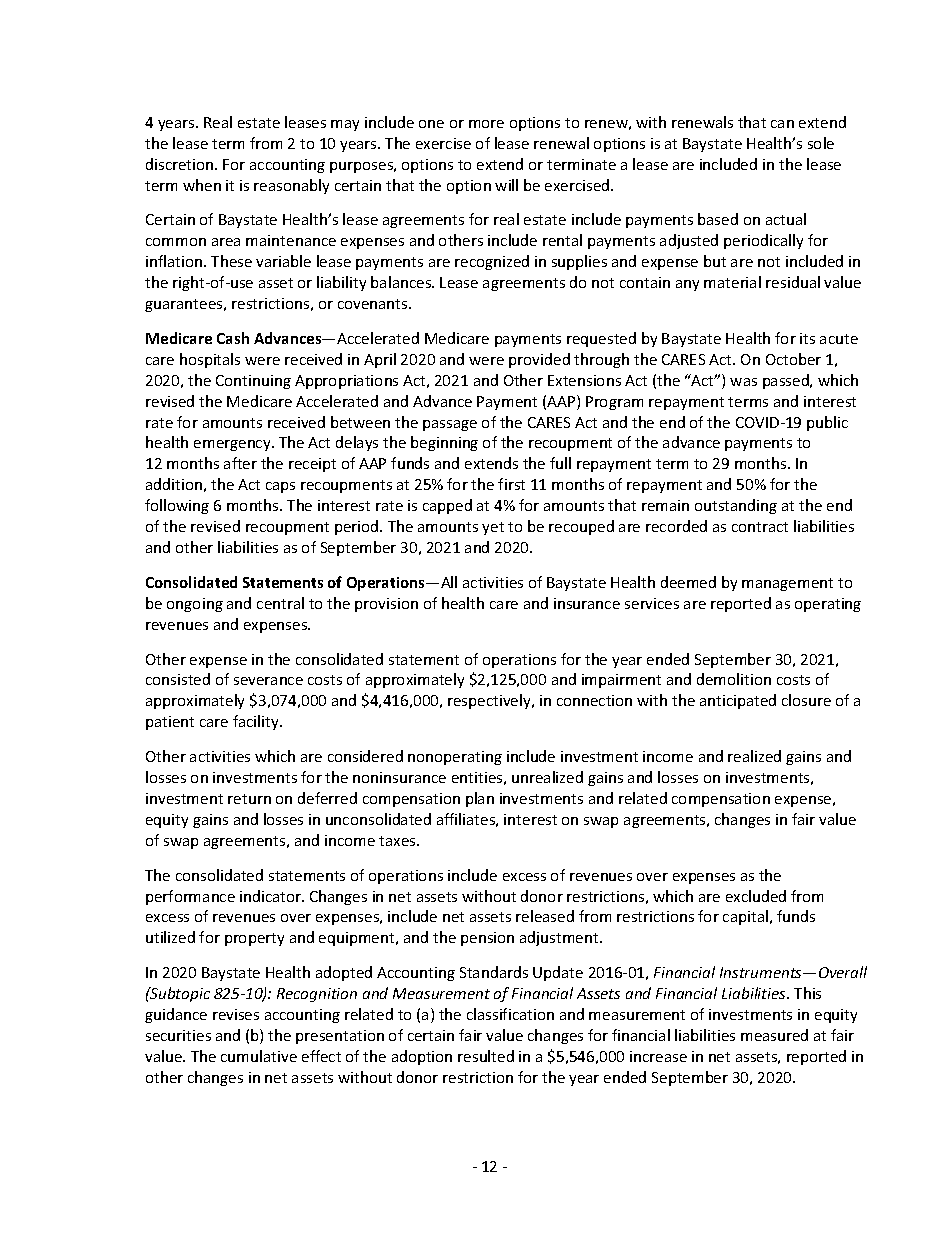 The height and width of the screenshot is (1233, 952). What do you see at coordinates (827, 423) in the screenshot?
I see `public` at bounding box center [827, 423].
